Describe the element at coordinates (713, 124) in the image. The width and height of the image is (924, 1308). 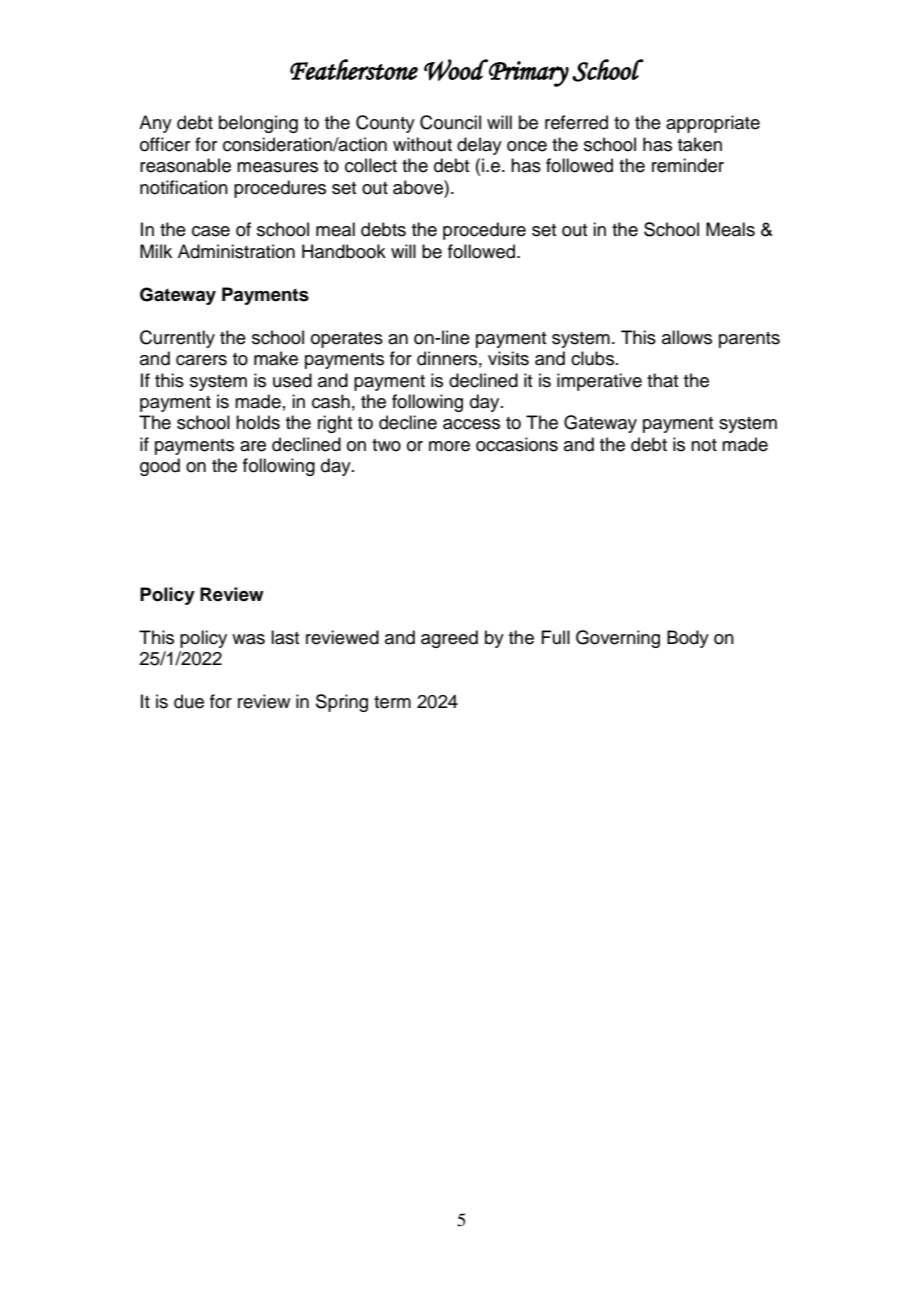
I see `appropriate` at that location.
